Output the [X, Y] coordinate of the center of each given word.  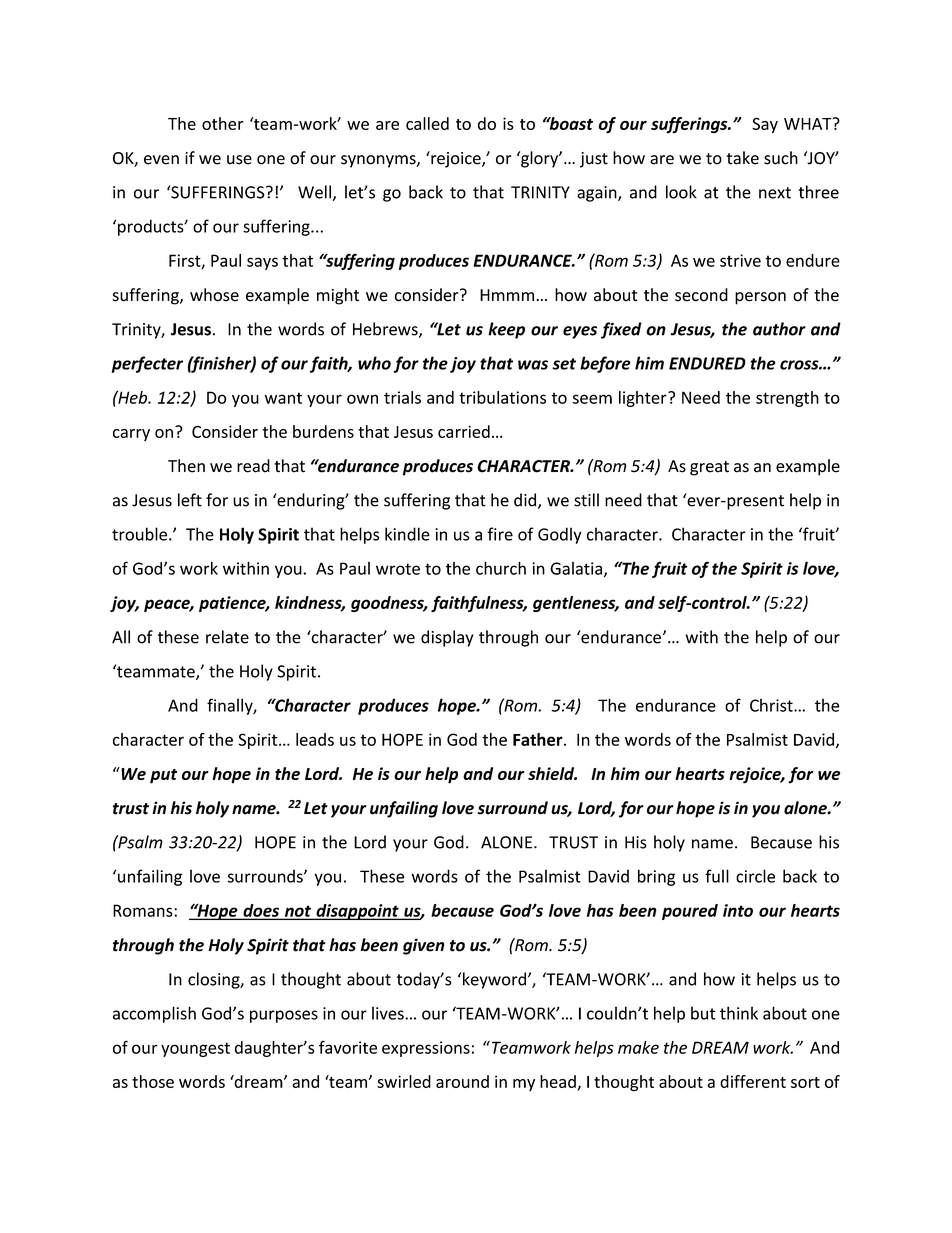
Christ [772, 705]
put [164, 776]
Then [186, 466]
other [223, 123]
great [709, 468]
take [743, 158]
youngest [195, 1049]
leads [315, 739]
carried [464, 431]
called [427, 123]
